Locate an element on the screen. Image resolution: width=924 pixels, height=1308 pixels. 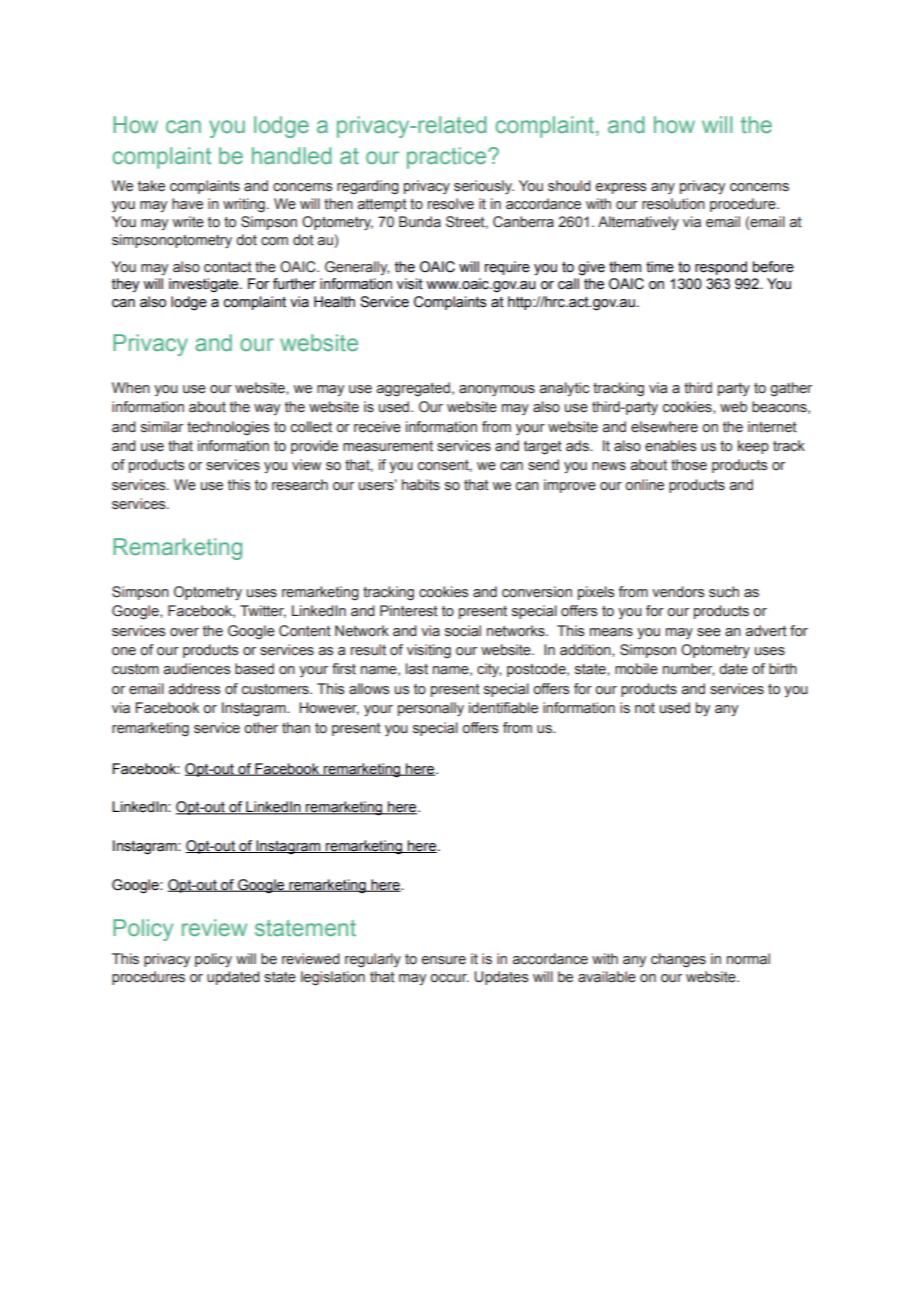
legislation is located at coordinates (333, 978).
